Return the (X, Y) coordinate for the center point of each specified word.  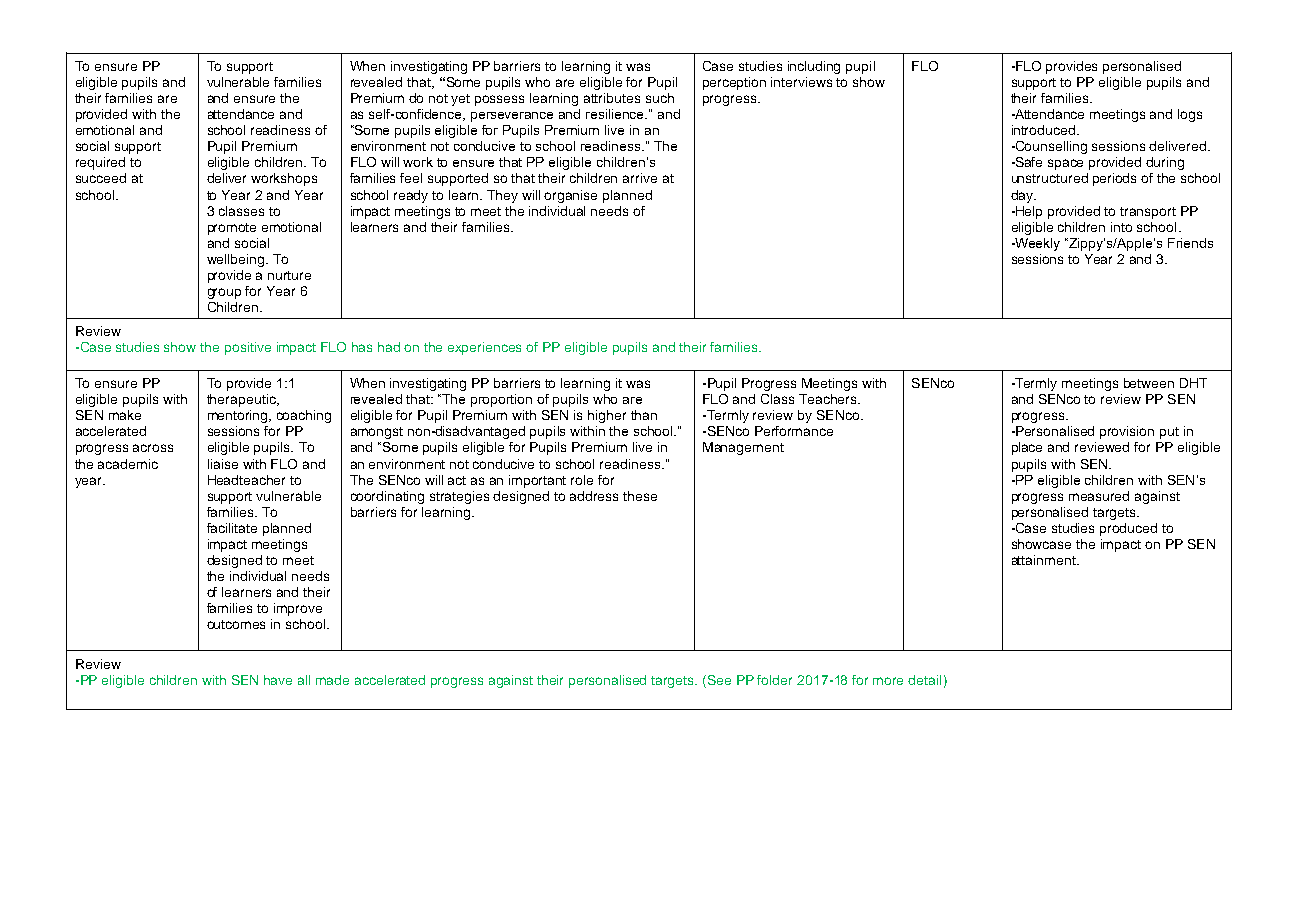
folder (774, 680)
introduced (1045, 130)
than (644, 415)
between (1149, 383)
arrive (640, 178)
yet (460, 100)
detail (924, 680)
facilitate (232, 528)
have (278, 680)
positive (248, 348)
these (640, 496)
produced (1128, 529)
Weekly (1036, 244)
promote (232, 229)
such (660, 98)
